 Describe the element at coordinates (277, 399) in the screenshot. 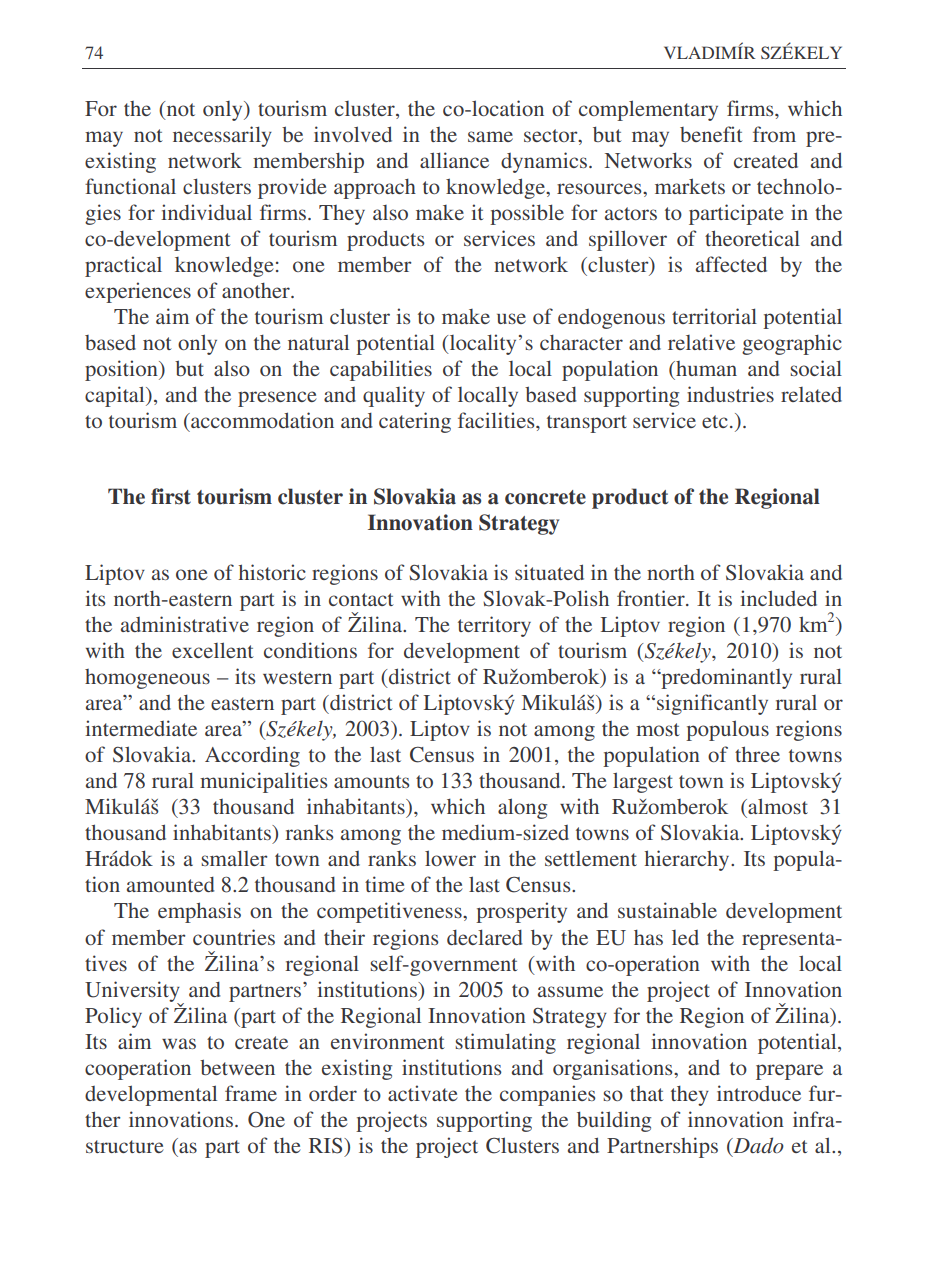

I see `presence` at that location.
